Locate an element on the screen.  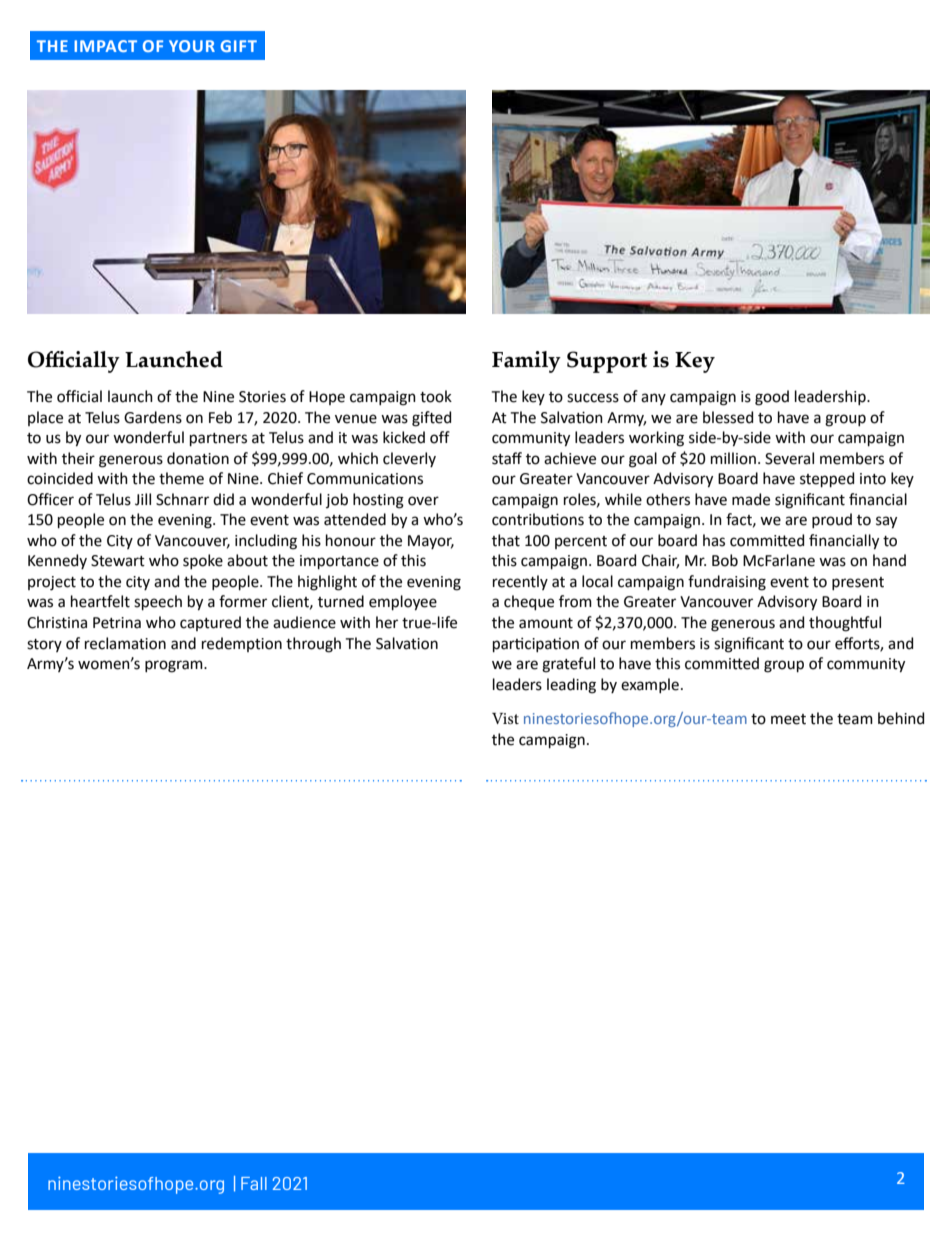
over is located at coordinates (423, 501).
